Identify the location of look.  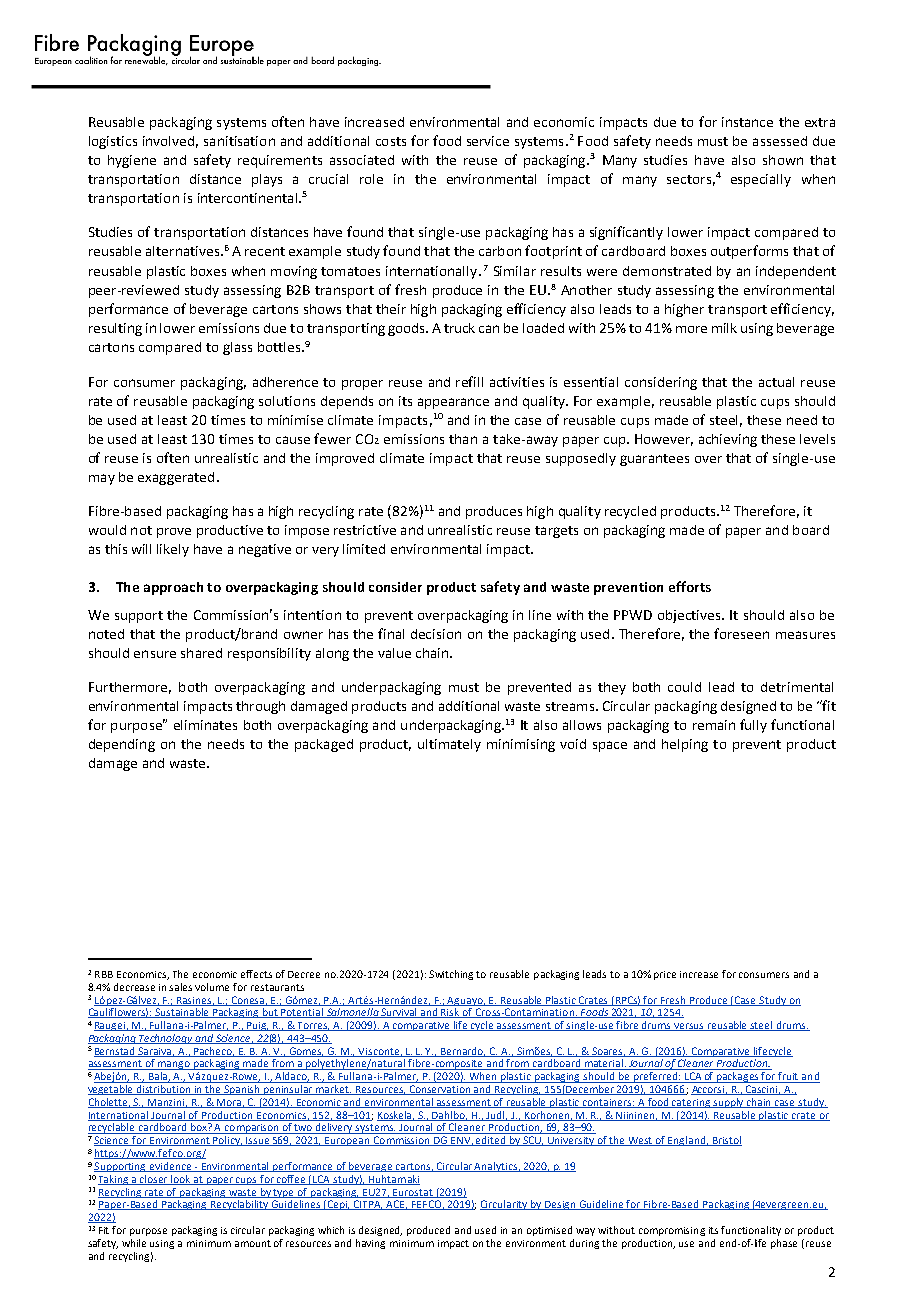
(181, 1180).
